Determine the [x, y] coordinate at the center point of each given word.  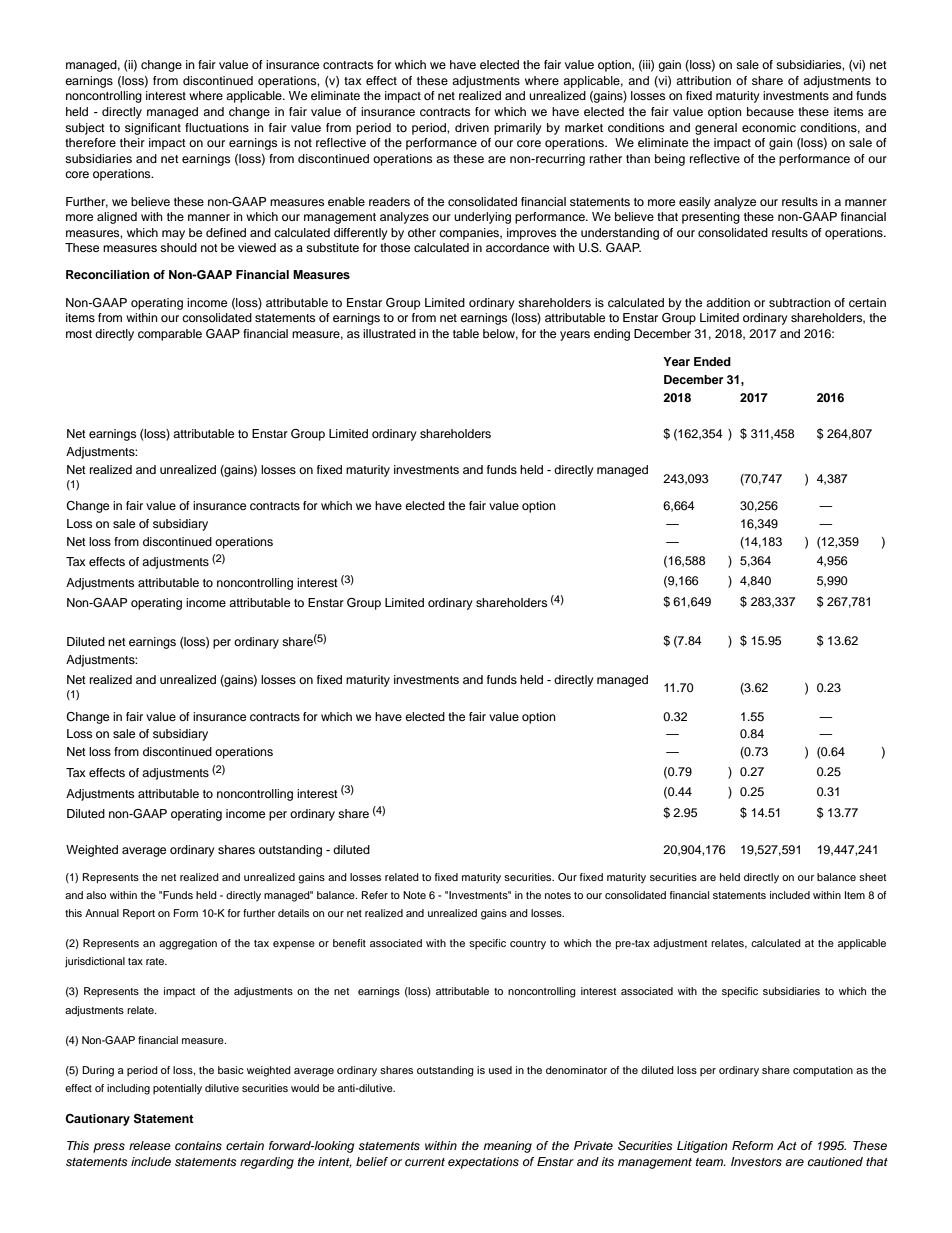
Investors [756, 1161]
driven [472, 127]
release [150, 1145]
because [770, 111]
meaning [507, 1147]
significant [153, 129]
